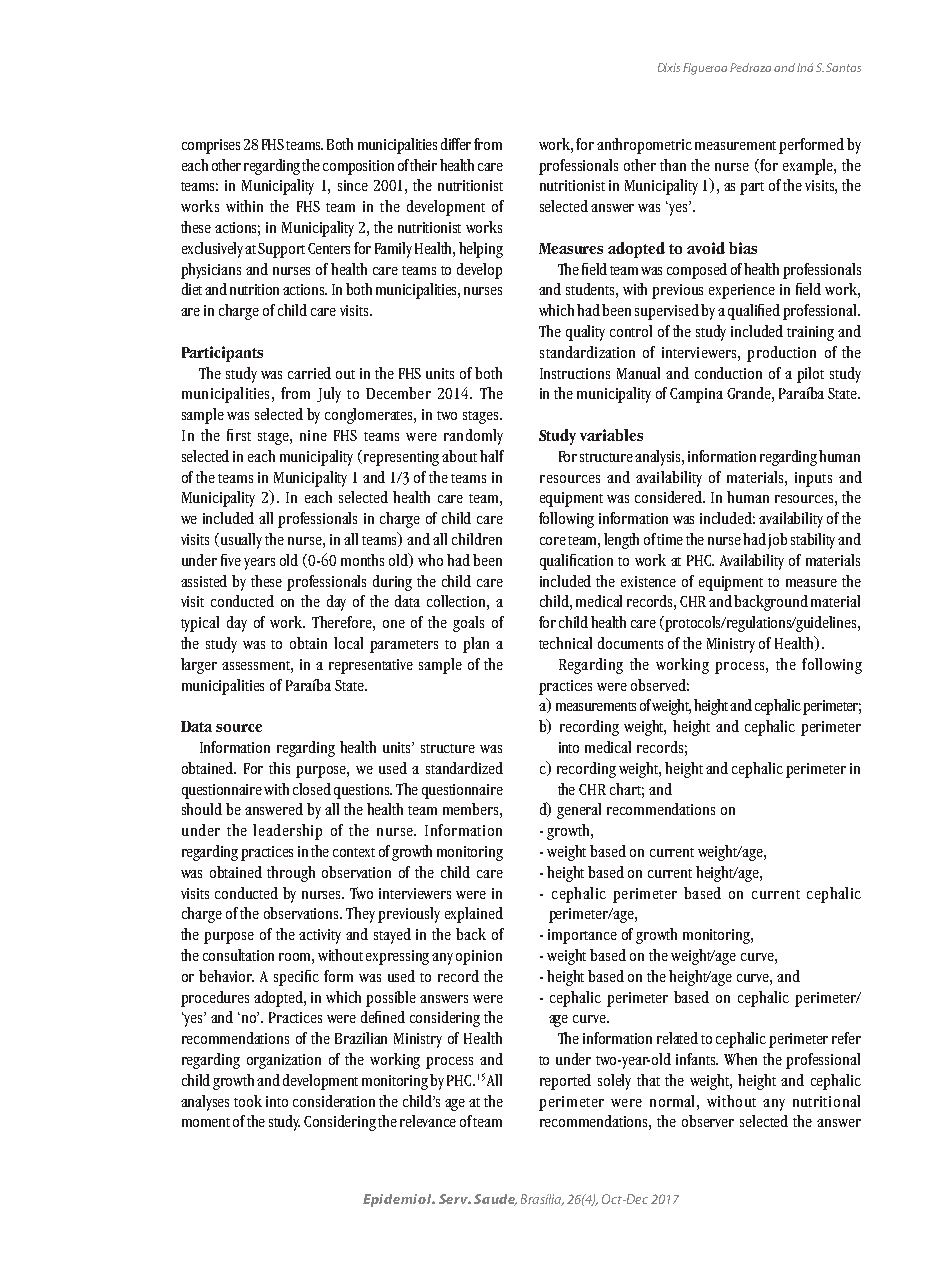 This image has height=1270, width=952. Describe the element at coordinates (843, 67) in the image. I see `Santos` at that location.
